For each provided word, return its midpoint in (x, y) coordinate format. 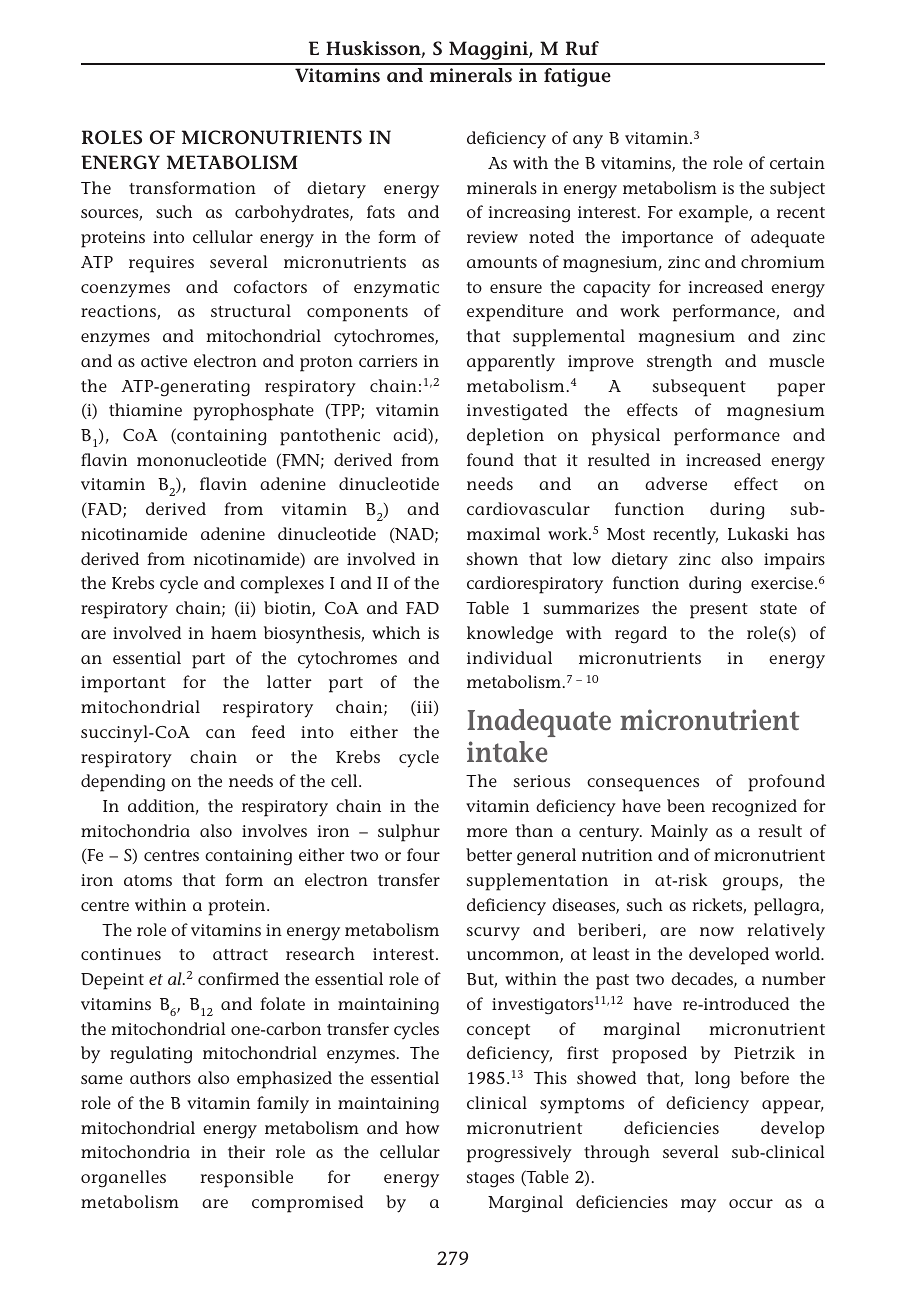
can (220, 733)
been (686, 805)
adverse (676, 483)
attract (240, 954)
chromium (783, 261)
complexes (282, 585)
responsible (246, 1179)
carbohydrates (293, 214)
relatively (786, 932)
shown (492, 558)
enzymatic (396, 289)
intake (507, 752)
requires (161, 264)
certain (797, 163)
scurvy (493, 934)
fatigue (577, 77)
